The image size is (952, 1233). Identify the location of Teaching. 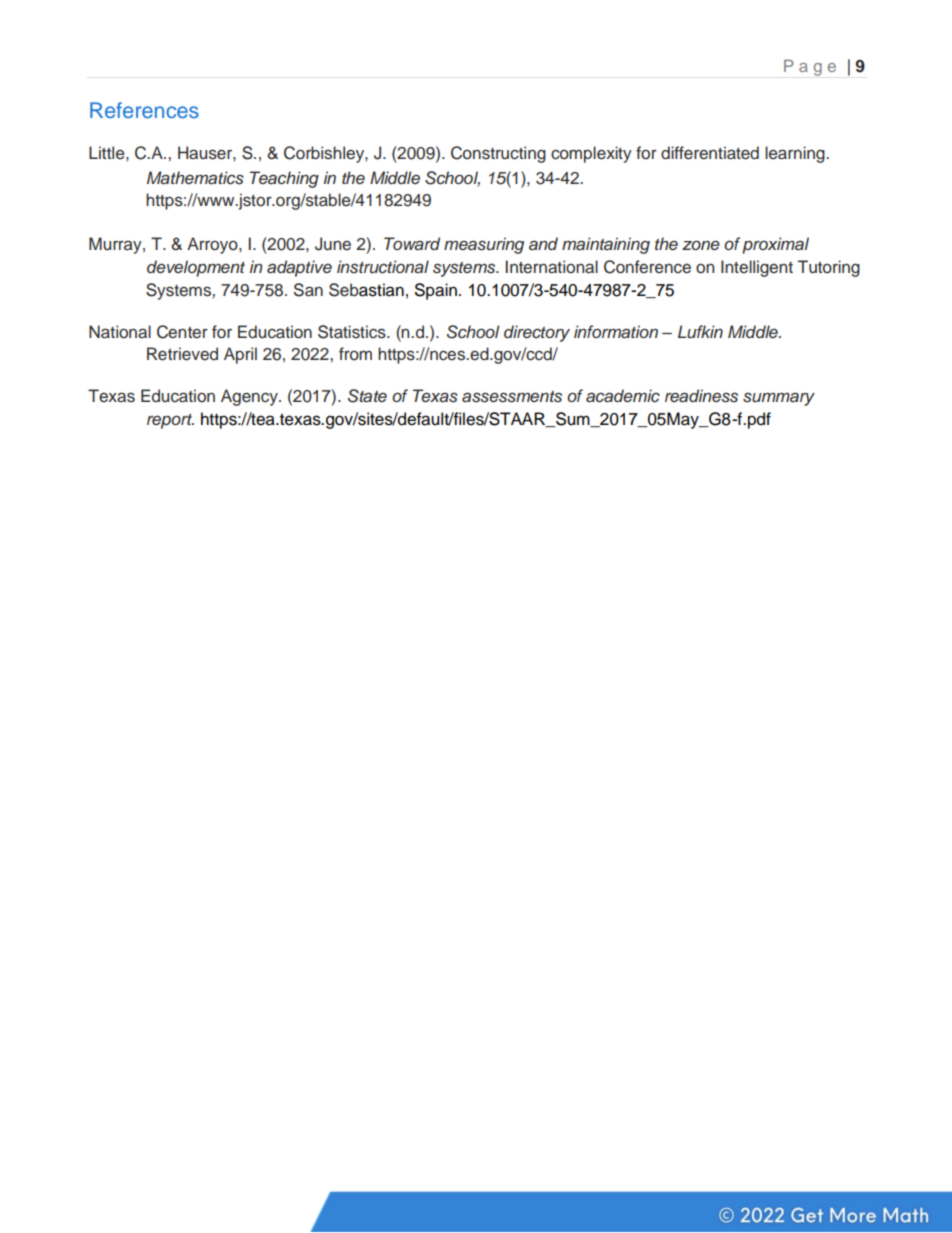
(284, 179).
